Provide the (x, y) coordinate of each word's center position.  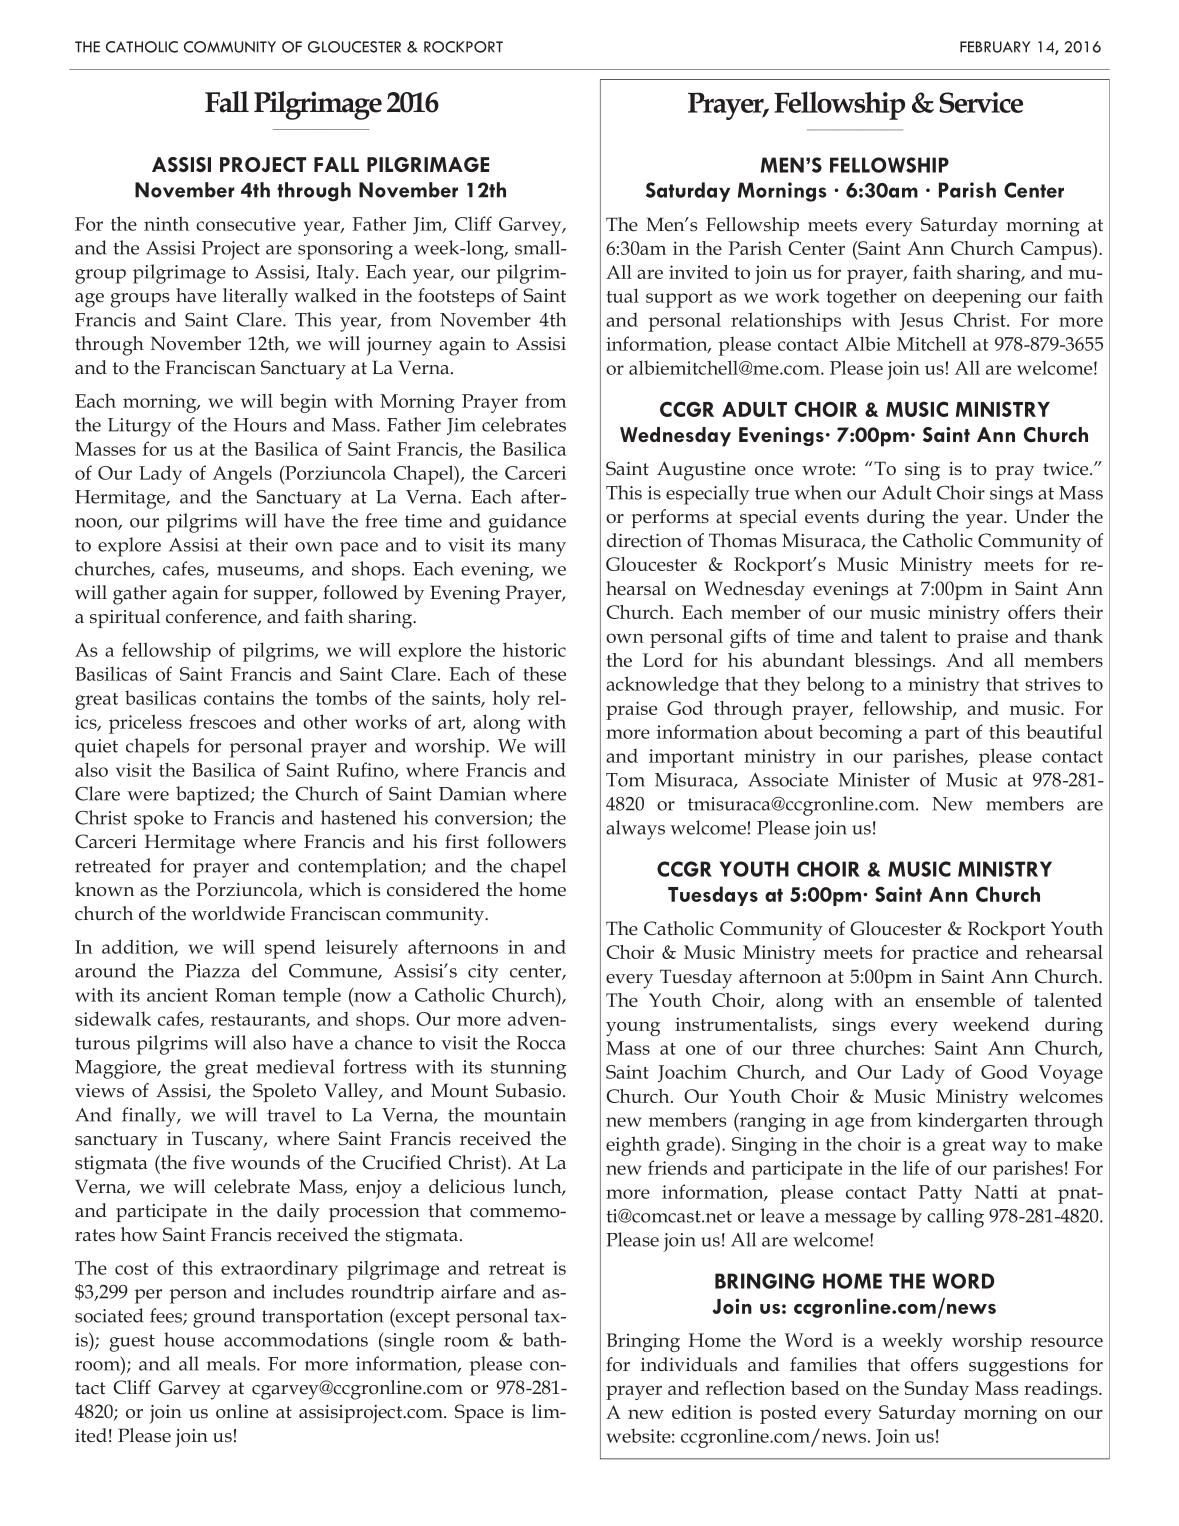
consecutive (246, 224)
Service (981, 102)
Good (1004, 1072)
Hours (260, 425)
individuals (689, 1364)
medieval (295, 1066)
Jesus (921, 322)
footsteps (456, 297)
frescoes (222, 721)
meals (232, 1363)
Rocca (541, 1043)
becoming (860, 734)
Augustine (701, 471)
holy (511, 700)
